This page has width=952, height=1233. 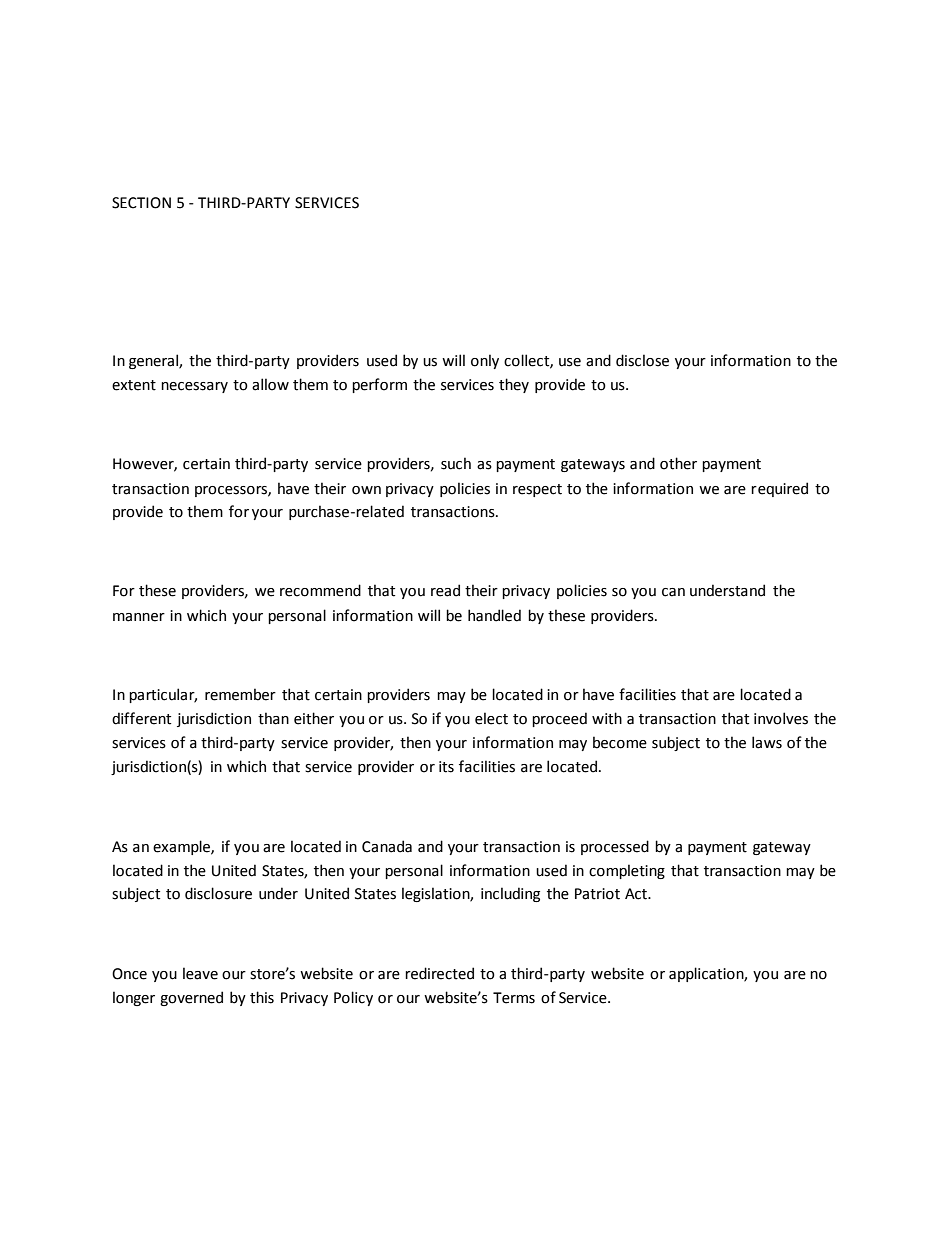 What do you see at coordinates (139, 617) in the page?
I see `manner` at bounding box center [139, 617].
